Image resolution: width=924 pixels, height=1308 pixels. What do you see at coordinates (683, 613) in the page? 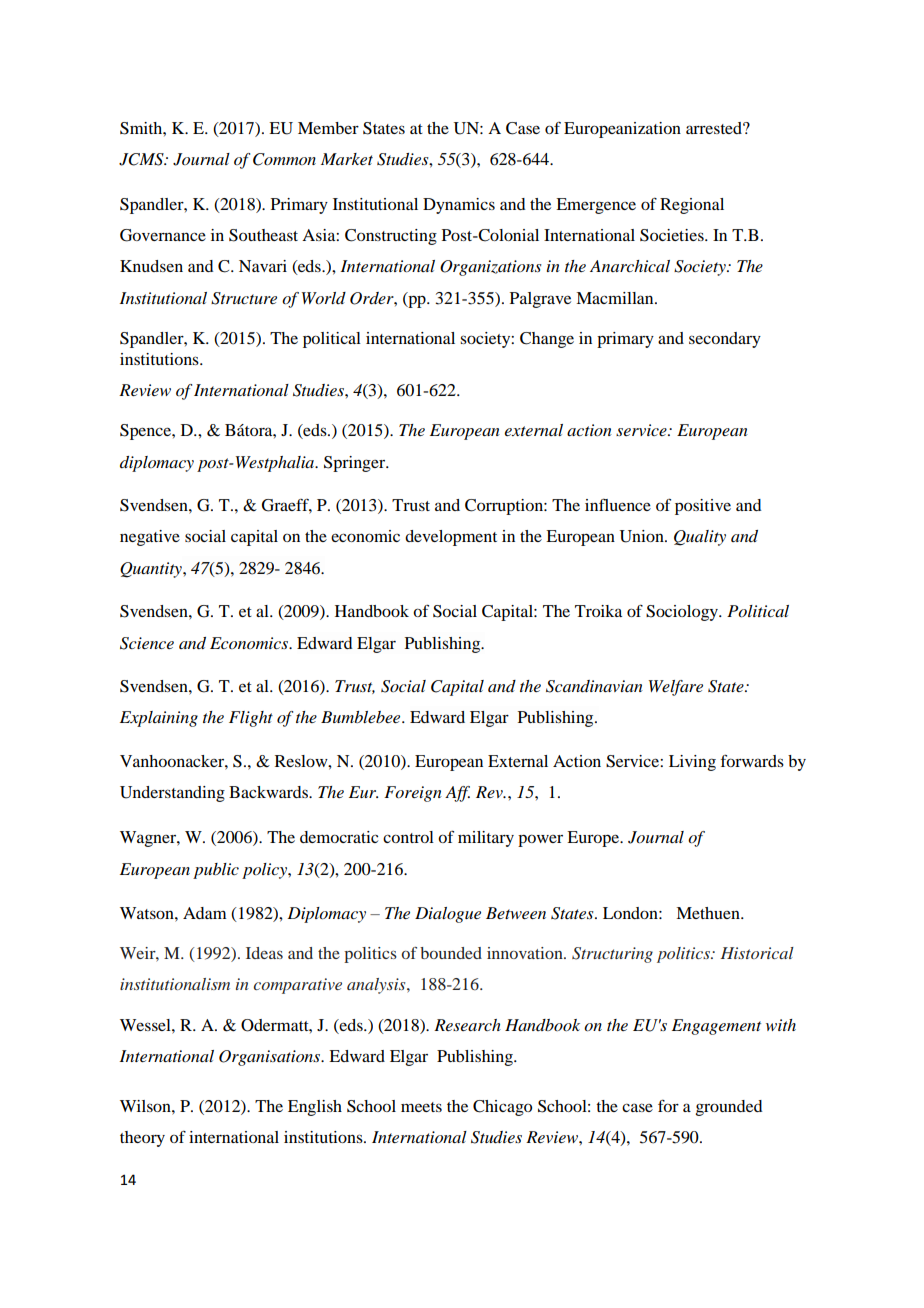
I see `Sociology` at bounding box center [683, 613].
